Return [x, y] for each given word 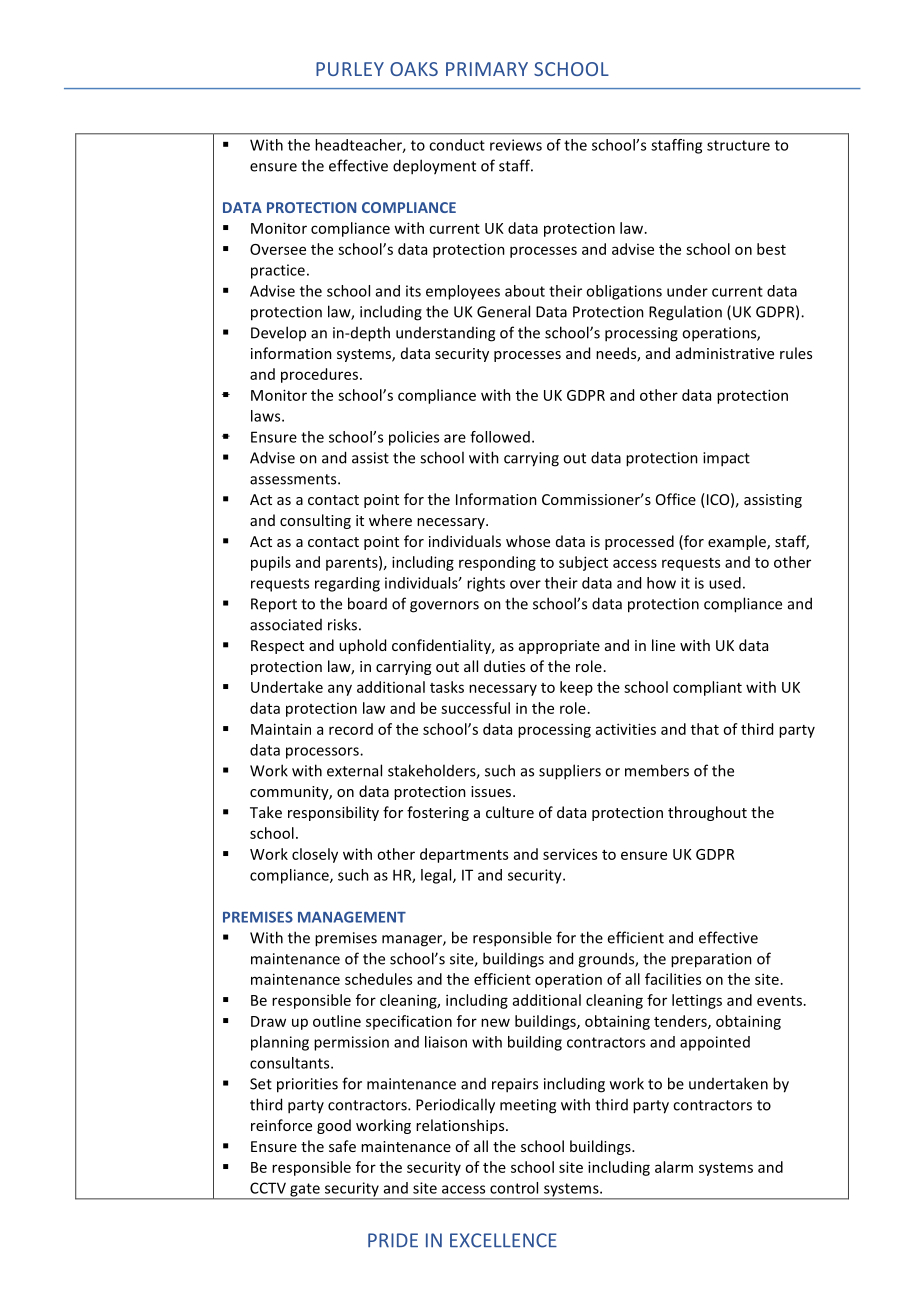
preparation [711, 960]
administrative [725, 353]
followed [500, 437]
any [340, 690]
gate [305, 1191]
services [570, 854]
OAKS [414, 69]
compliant [707, 688]
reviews [516, 145]
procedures [319, 375]
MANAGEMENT [352, 917]
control [514, 1188]
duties [504, 666]
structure [738, 145]
